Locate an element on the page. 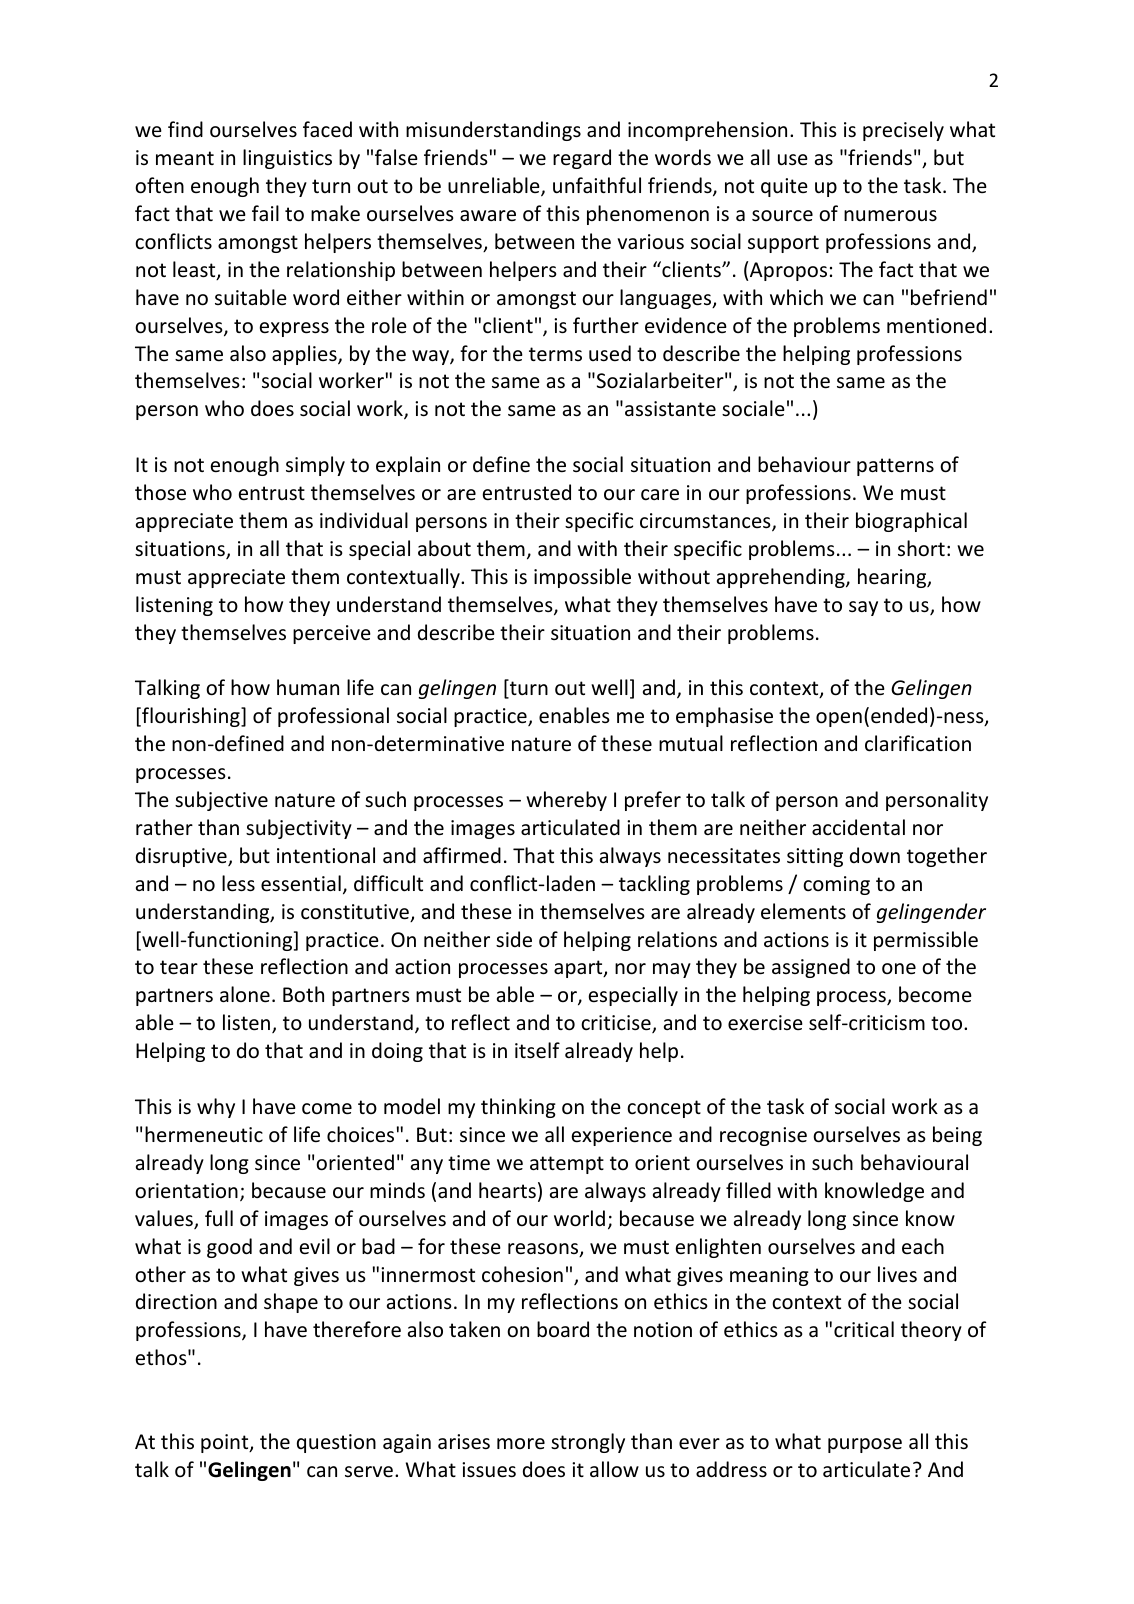 The height and width of the document is (1604, 1134). linguistics is located at coordinates (287, 159).
